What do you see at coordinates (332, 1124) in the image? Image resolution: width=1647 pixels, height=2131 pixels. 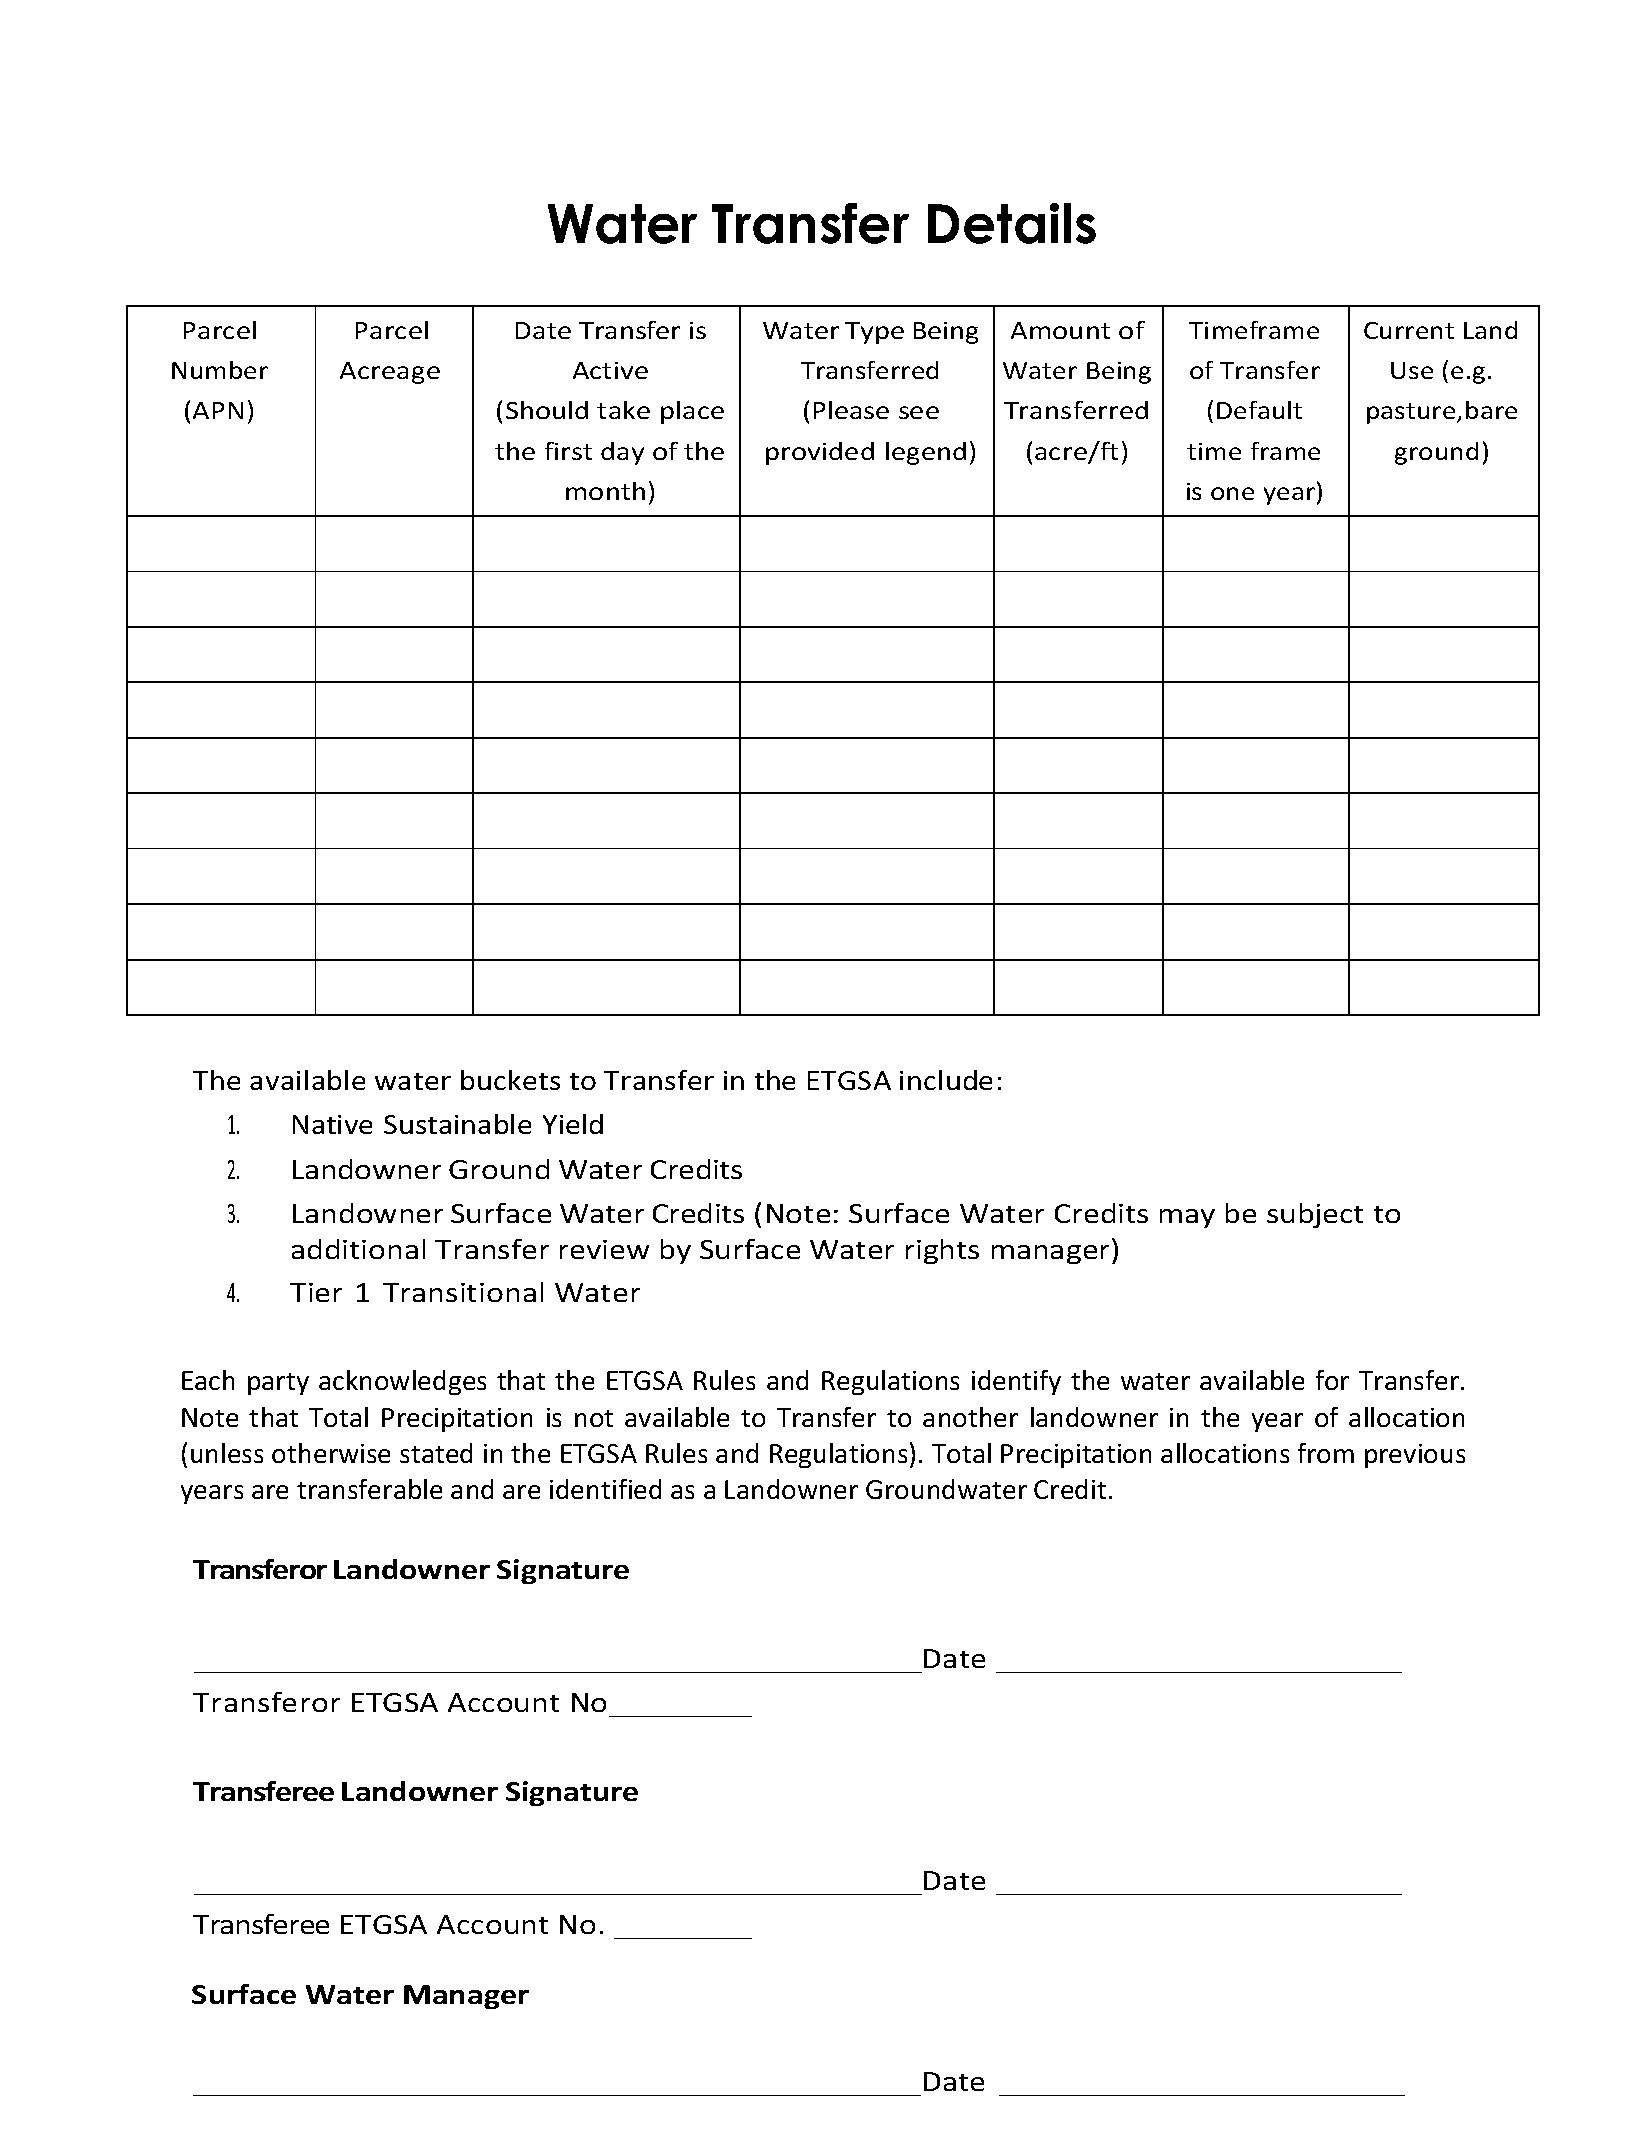 I see `Native` at bounding box center [332, 1124].
